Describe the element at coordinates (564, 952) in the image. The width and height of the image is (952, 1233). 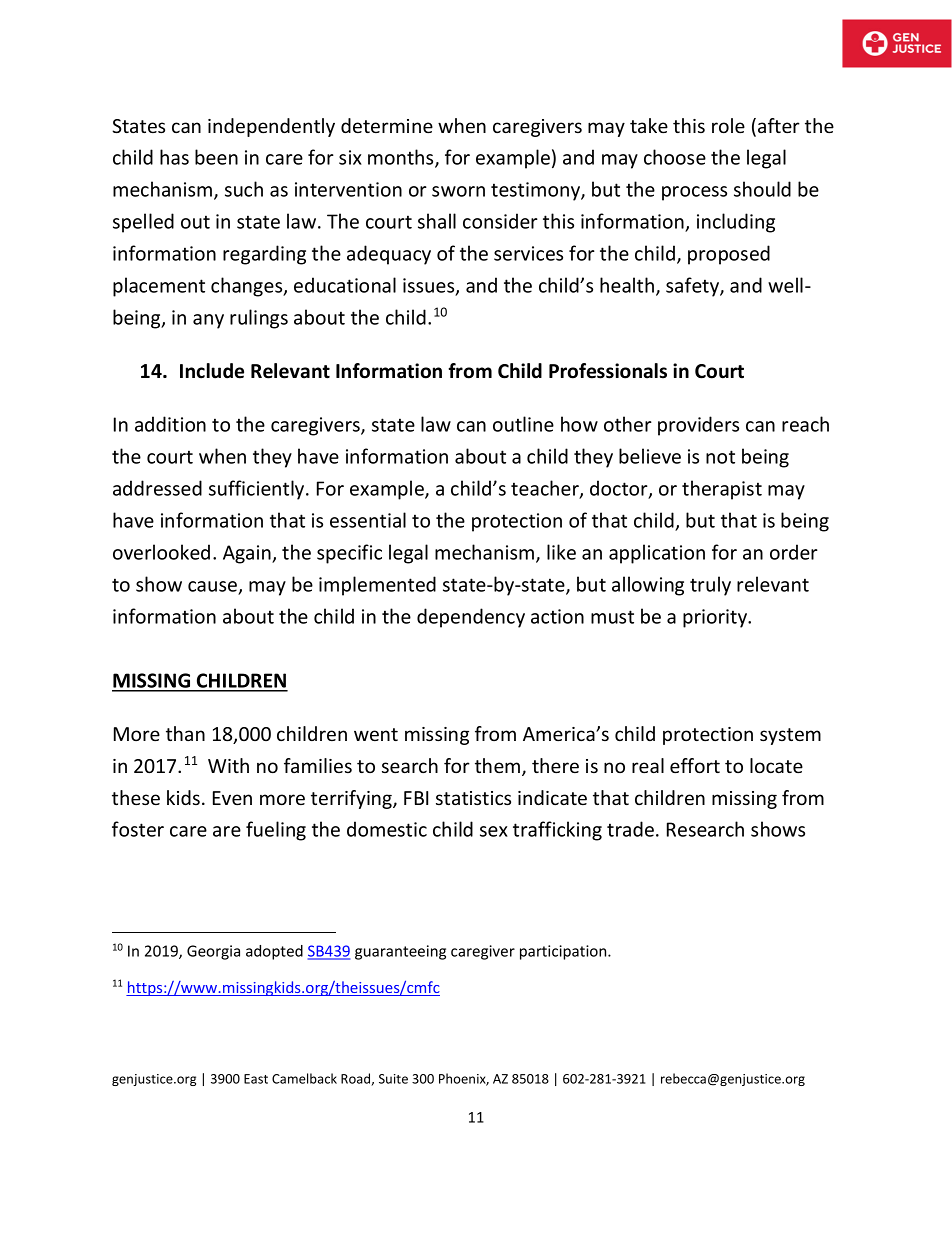
I see `participation` at that location.
